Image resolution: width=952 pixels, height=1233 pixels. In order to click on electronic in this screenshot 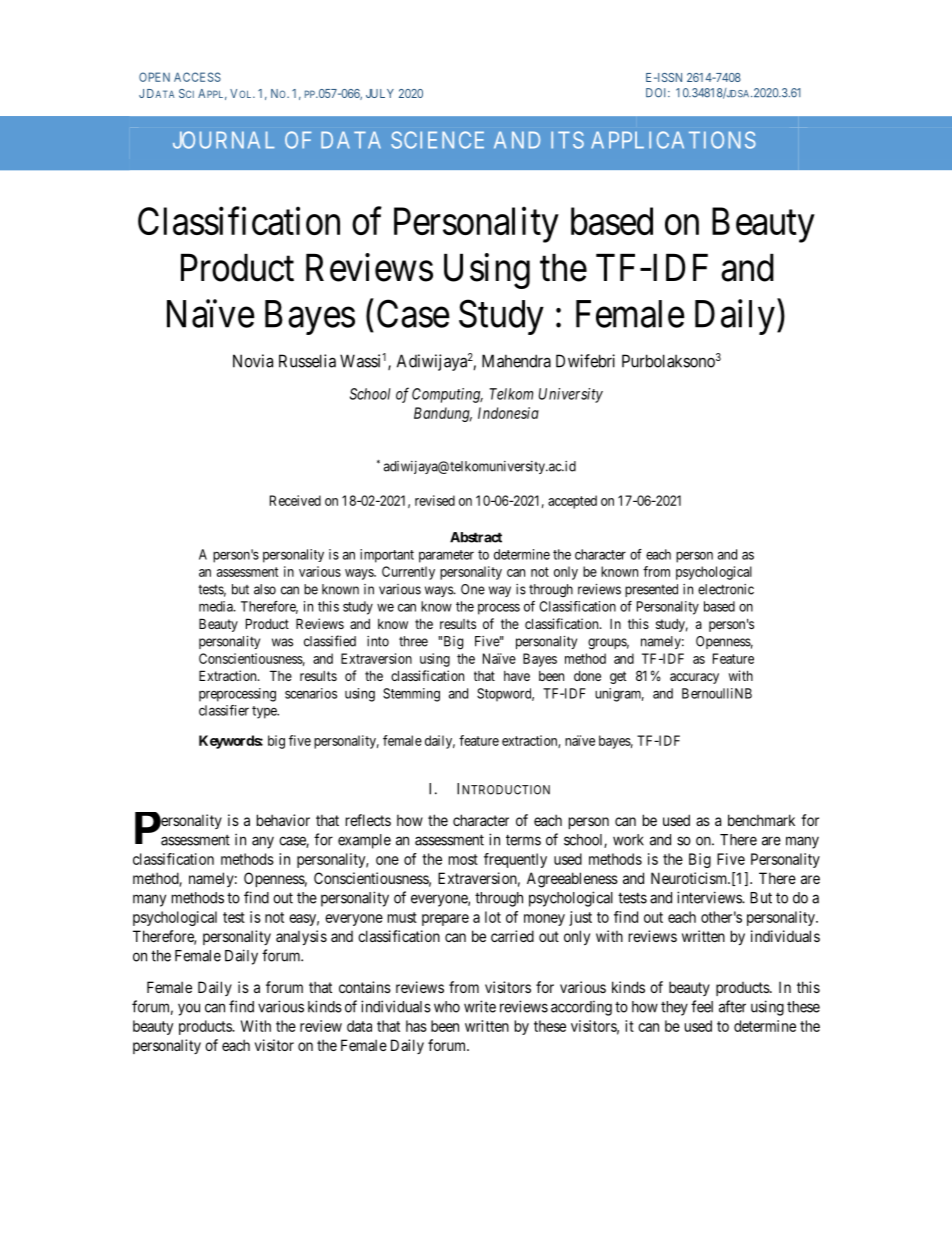, I will do `click(726, 589)`.
